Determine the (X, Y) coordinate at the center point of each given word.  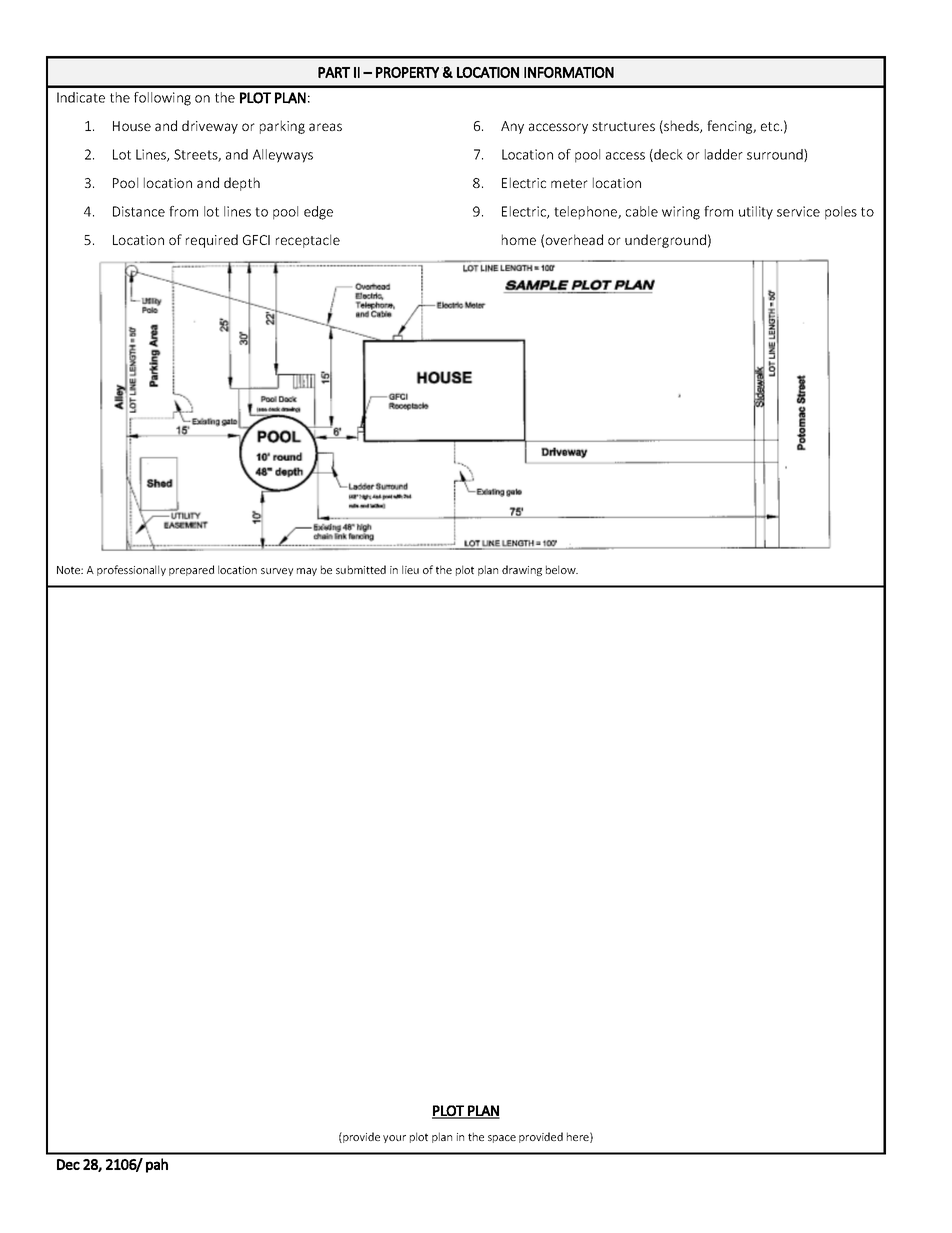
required (212, 241)
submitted (361, 569)
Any (512, 127)
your (394, 1139)
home (519, 239)
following (162, 99)
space (502, 1139)
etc (771, 126)
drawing (522, 570)
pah (157, 1165)
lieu (410, 569)
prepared (191, 570)
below (562, 569)
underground (665, 241)
